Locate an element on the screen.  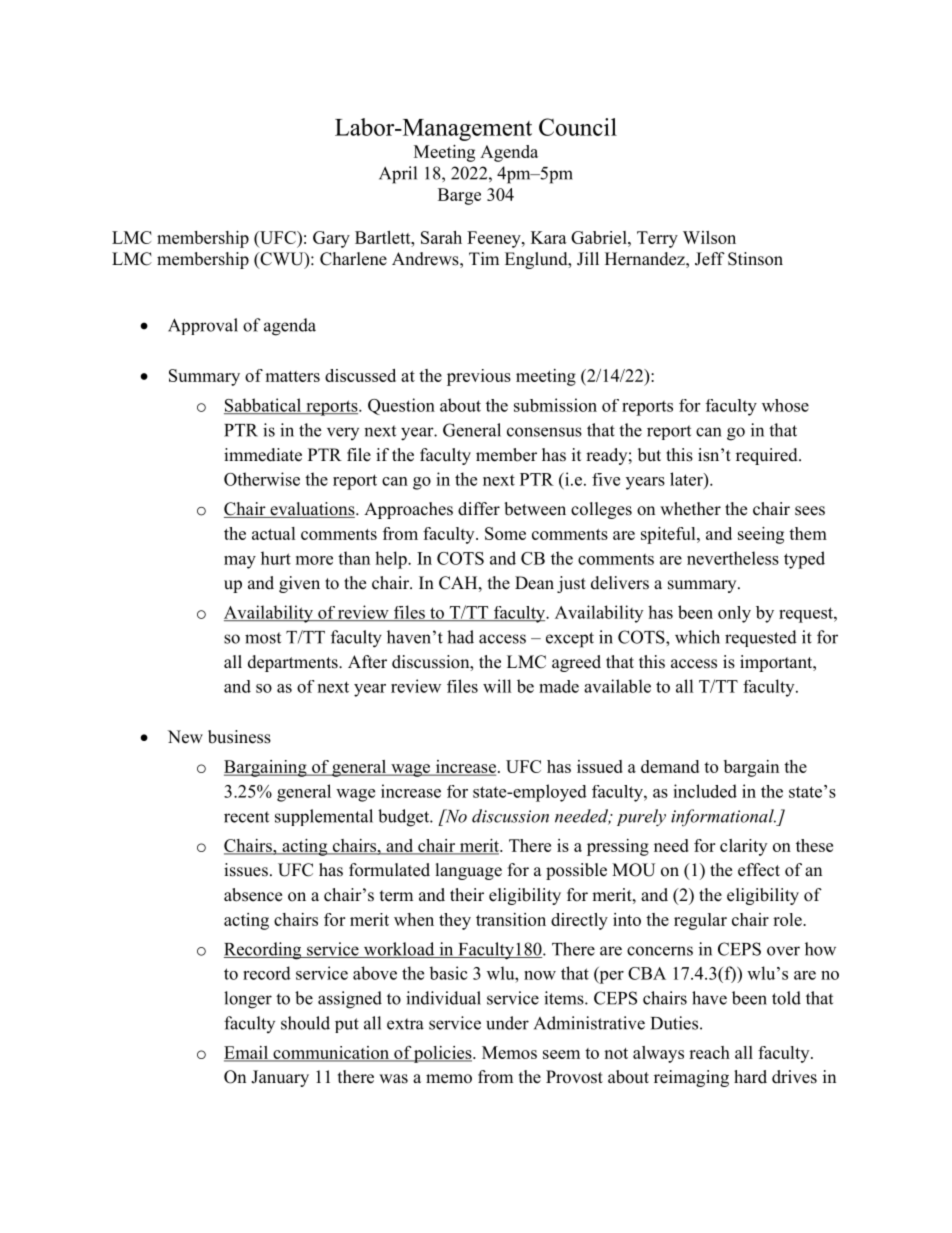
immediate is located at coordinates (263, 455).
